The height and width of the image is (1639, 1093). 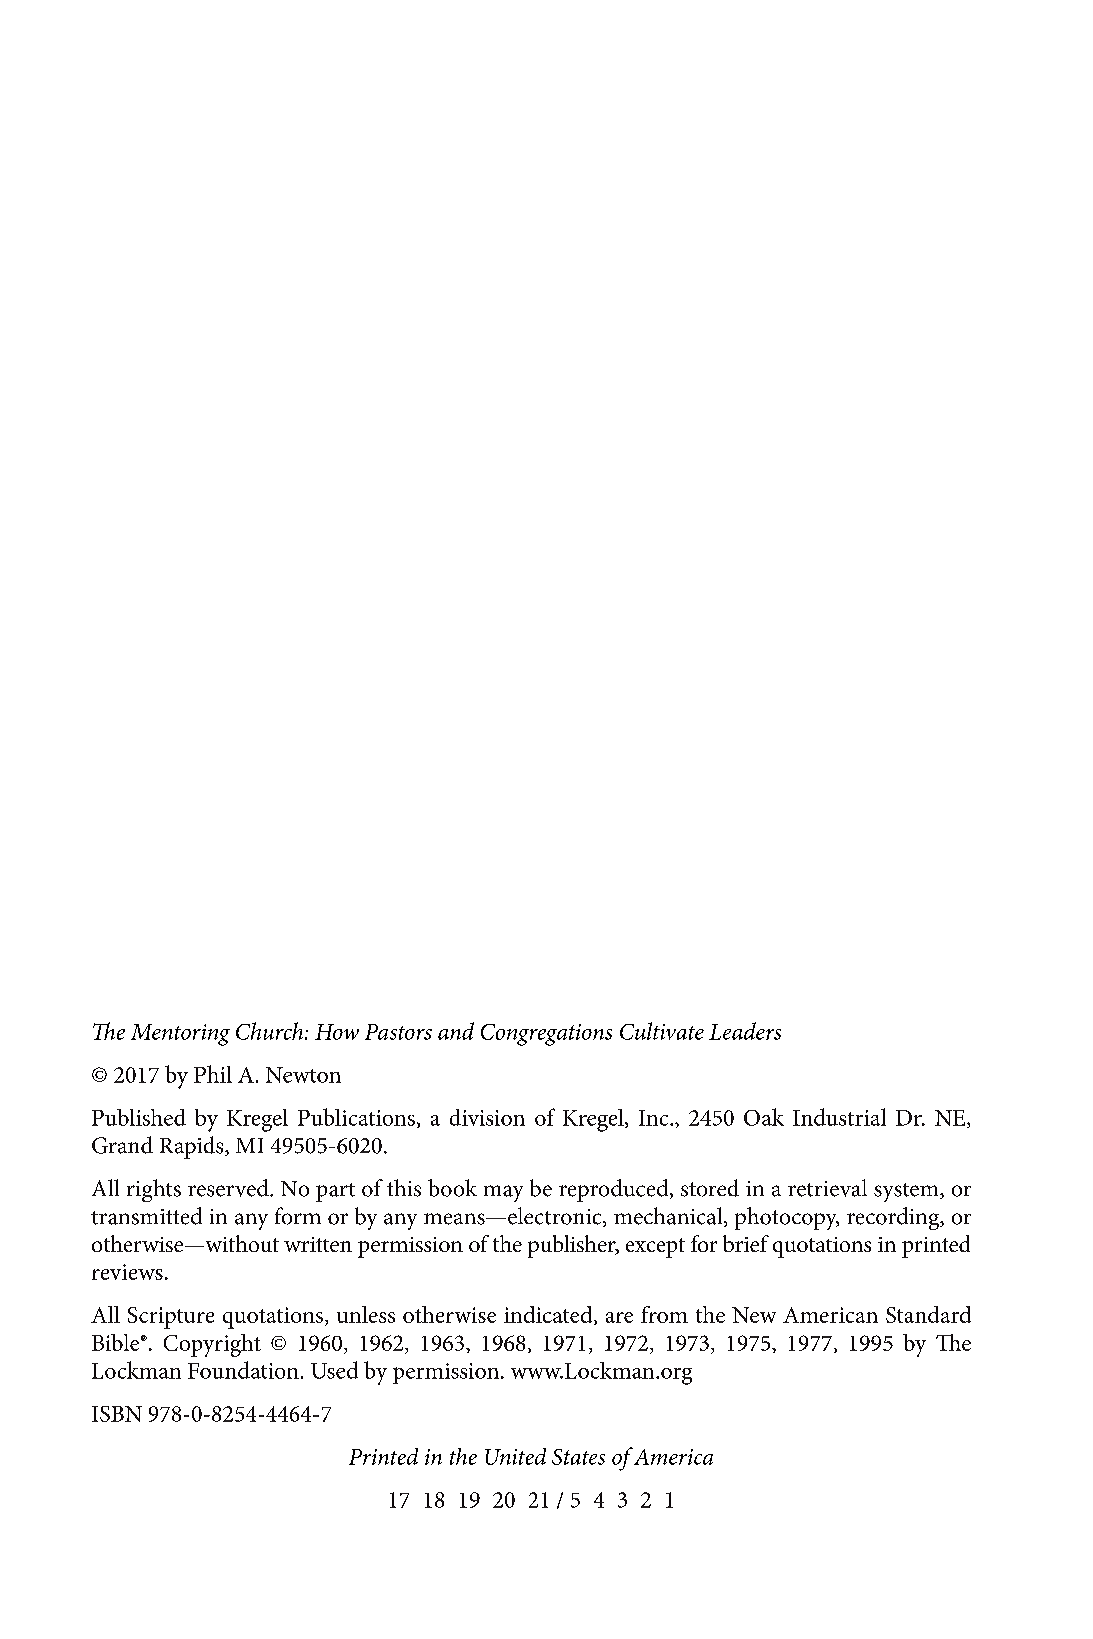 I want to click on Mentoring, so click(x=180, y=1035).
